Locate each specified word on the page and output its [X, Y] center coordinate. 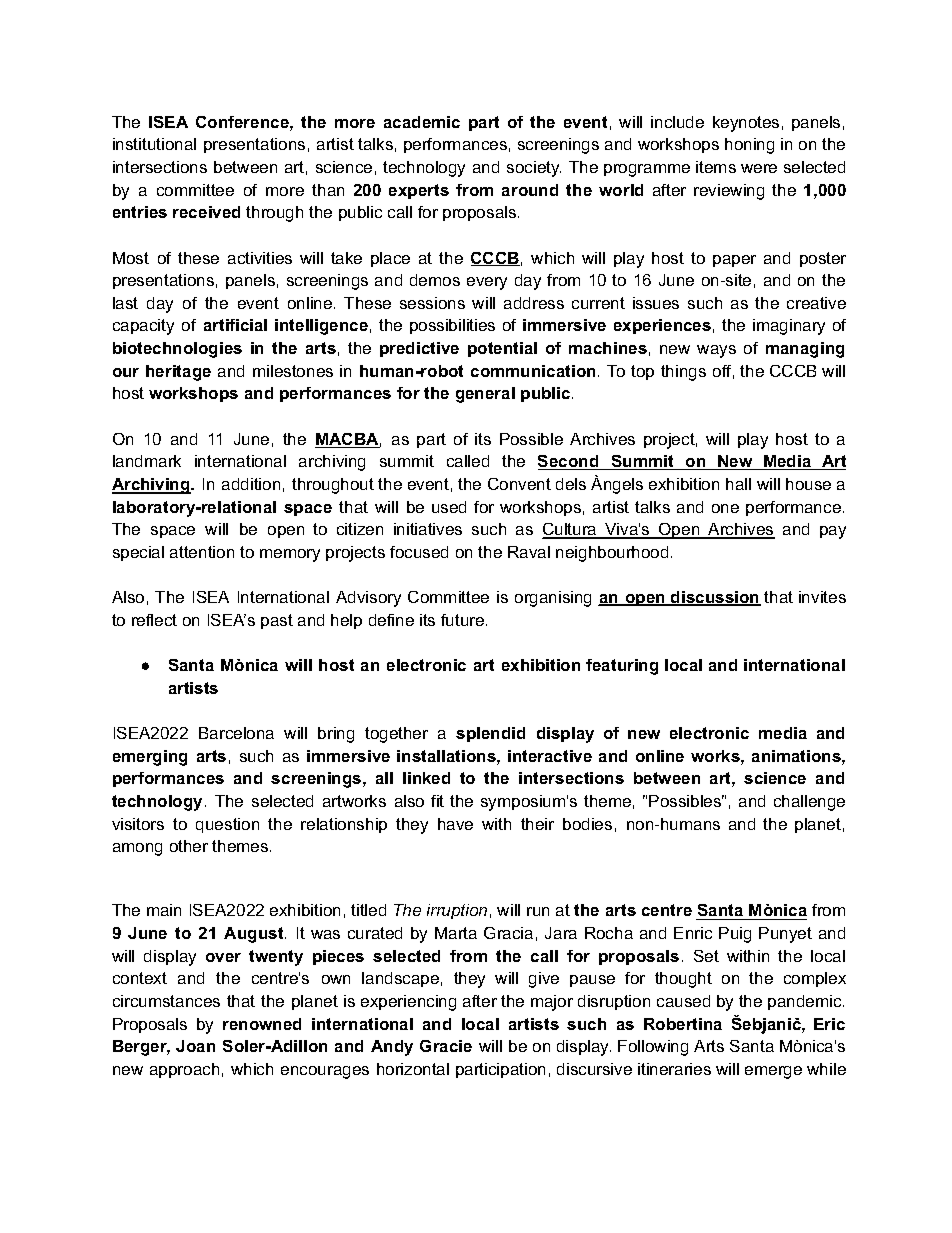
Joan [195, 1046]
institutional [154, 144]
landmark [147, 461]
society [534, 169]
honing [749, 146]
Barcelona [236, 733]
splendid [490, 734]
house [808, 484]
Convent [519, 484]
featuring [622, 667]
